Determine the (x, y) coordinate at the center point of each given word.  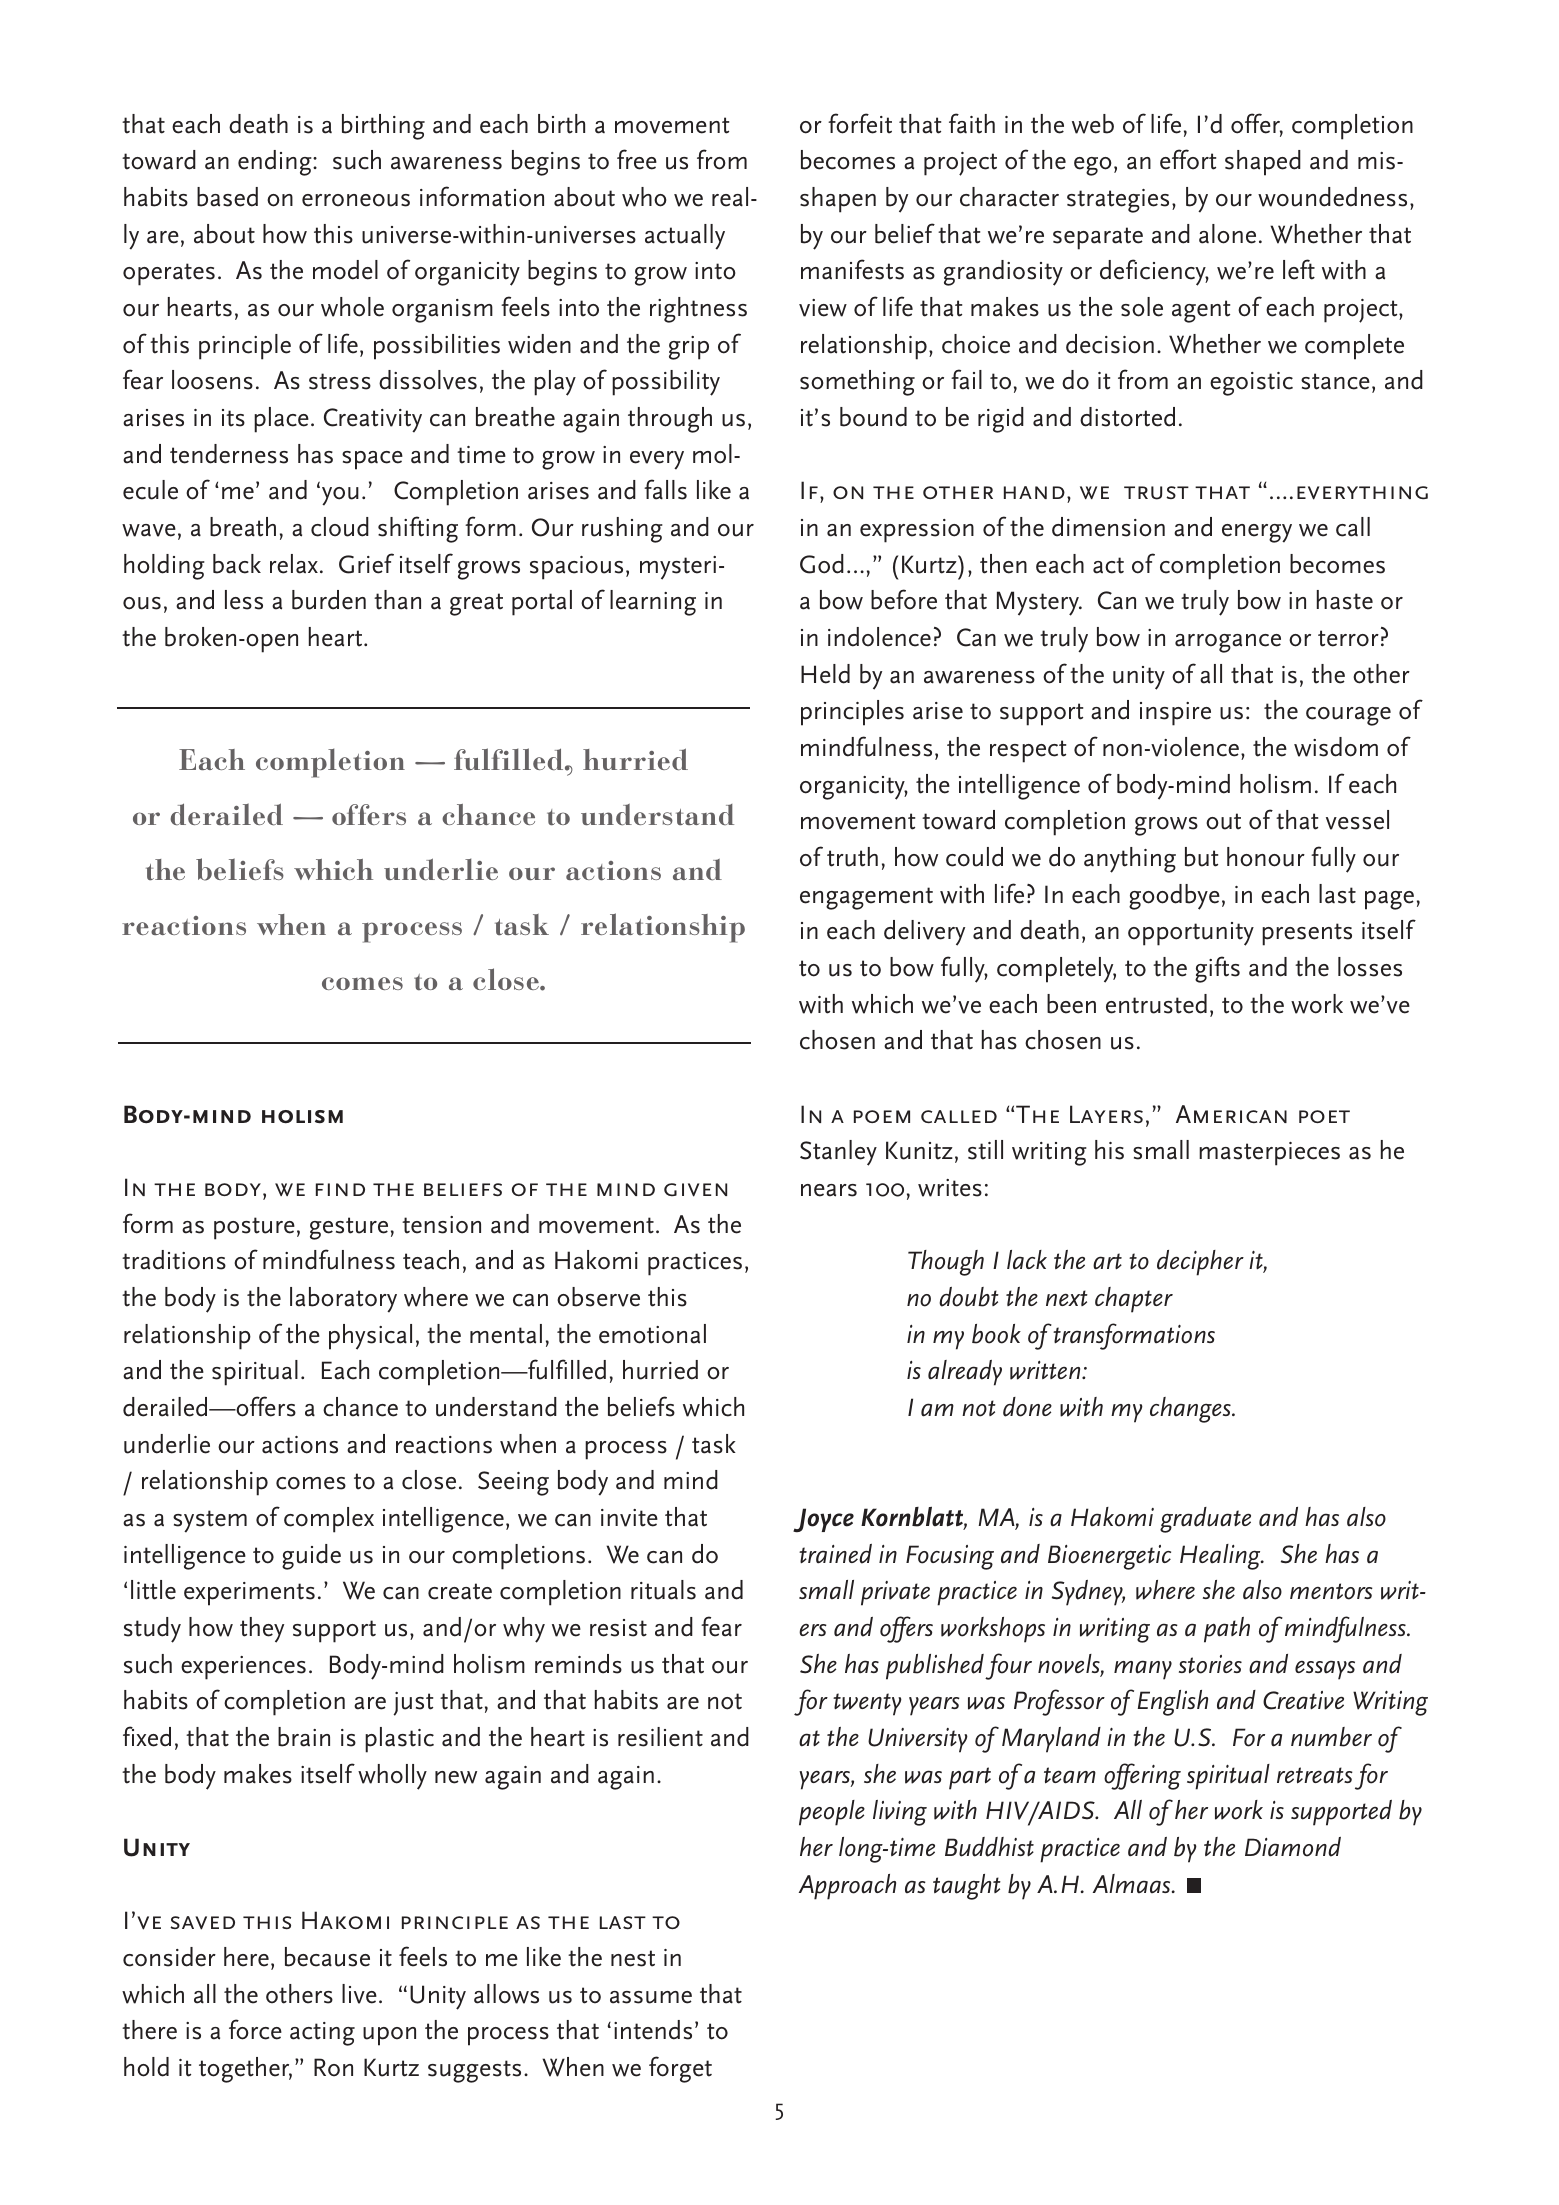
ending (276, 163)
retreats (1315, 1775)
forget (680, 2069)
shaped (1263, 163)
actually (685, 237)
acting (322, 2034)
